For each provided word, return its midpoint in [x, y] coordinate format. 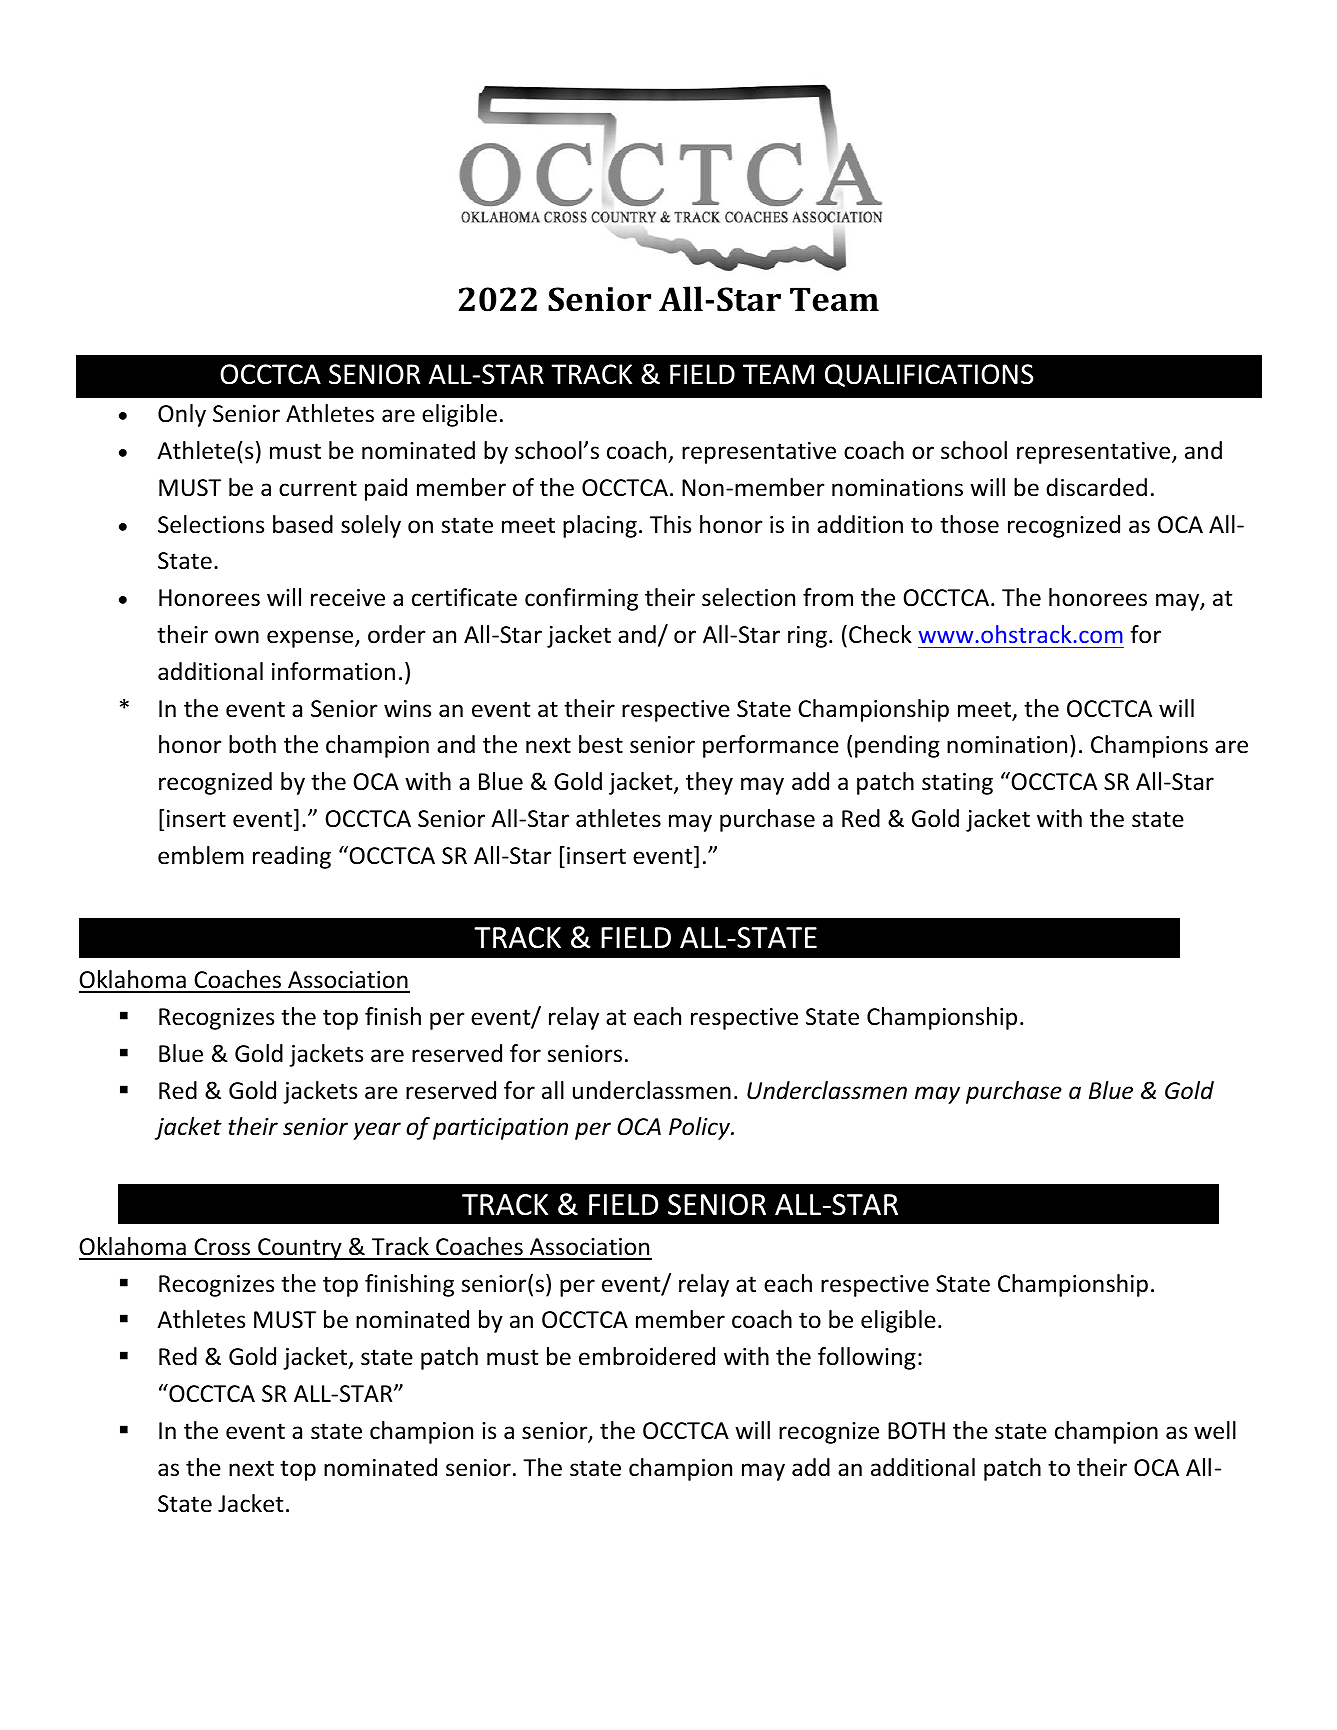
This [670, 524]
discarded [1096, 487]
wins [407, 709]
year [377, 1131]
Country [300, 1249]
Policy [701, 1128]
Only [182, 415]
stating [957, 784]
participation [500, 1129]
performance [771, 746]
